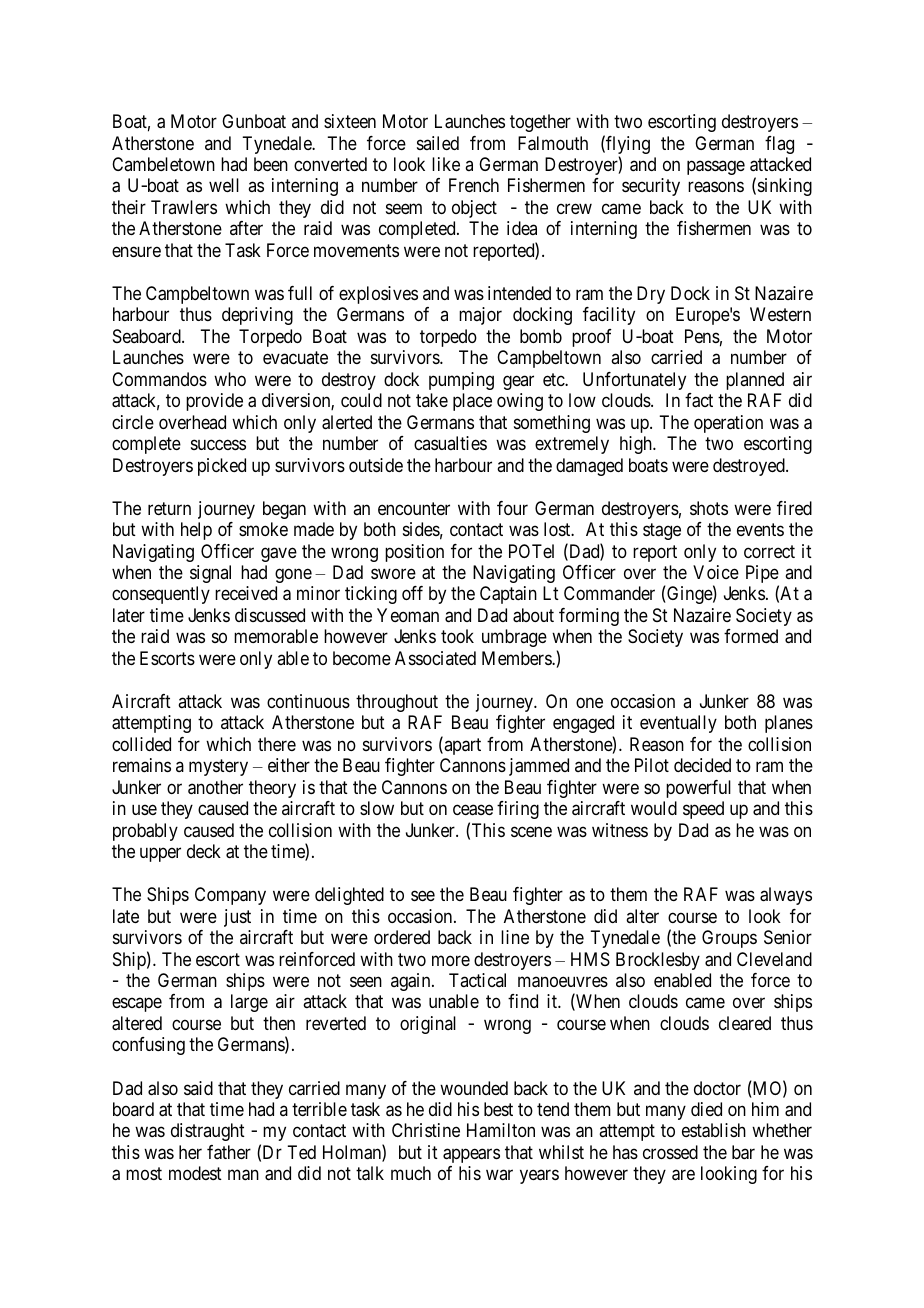 Image resolution: width=924 pixels, height=1308 pixels. I want to click on distraught, so click(208, 1132).
